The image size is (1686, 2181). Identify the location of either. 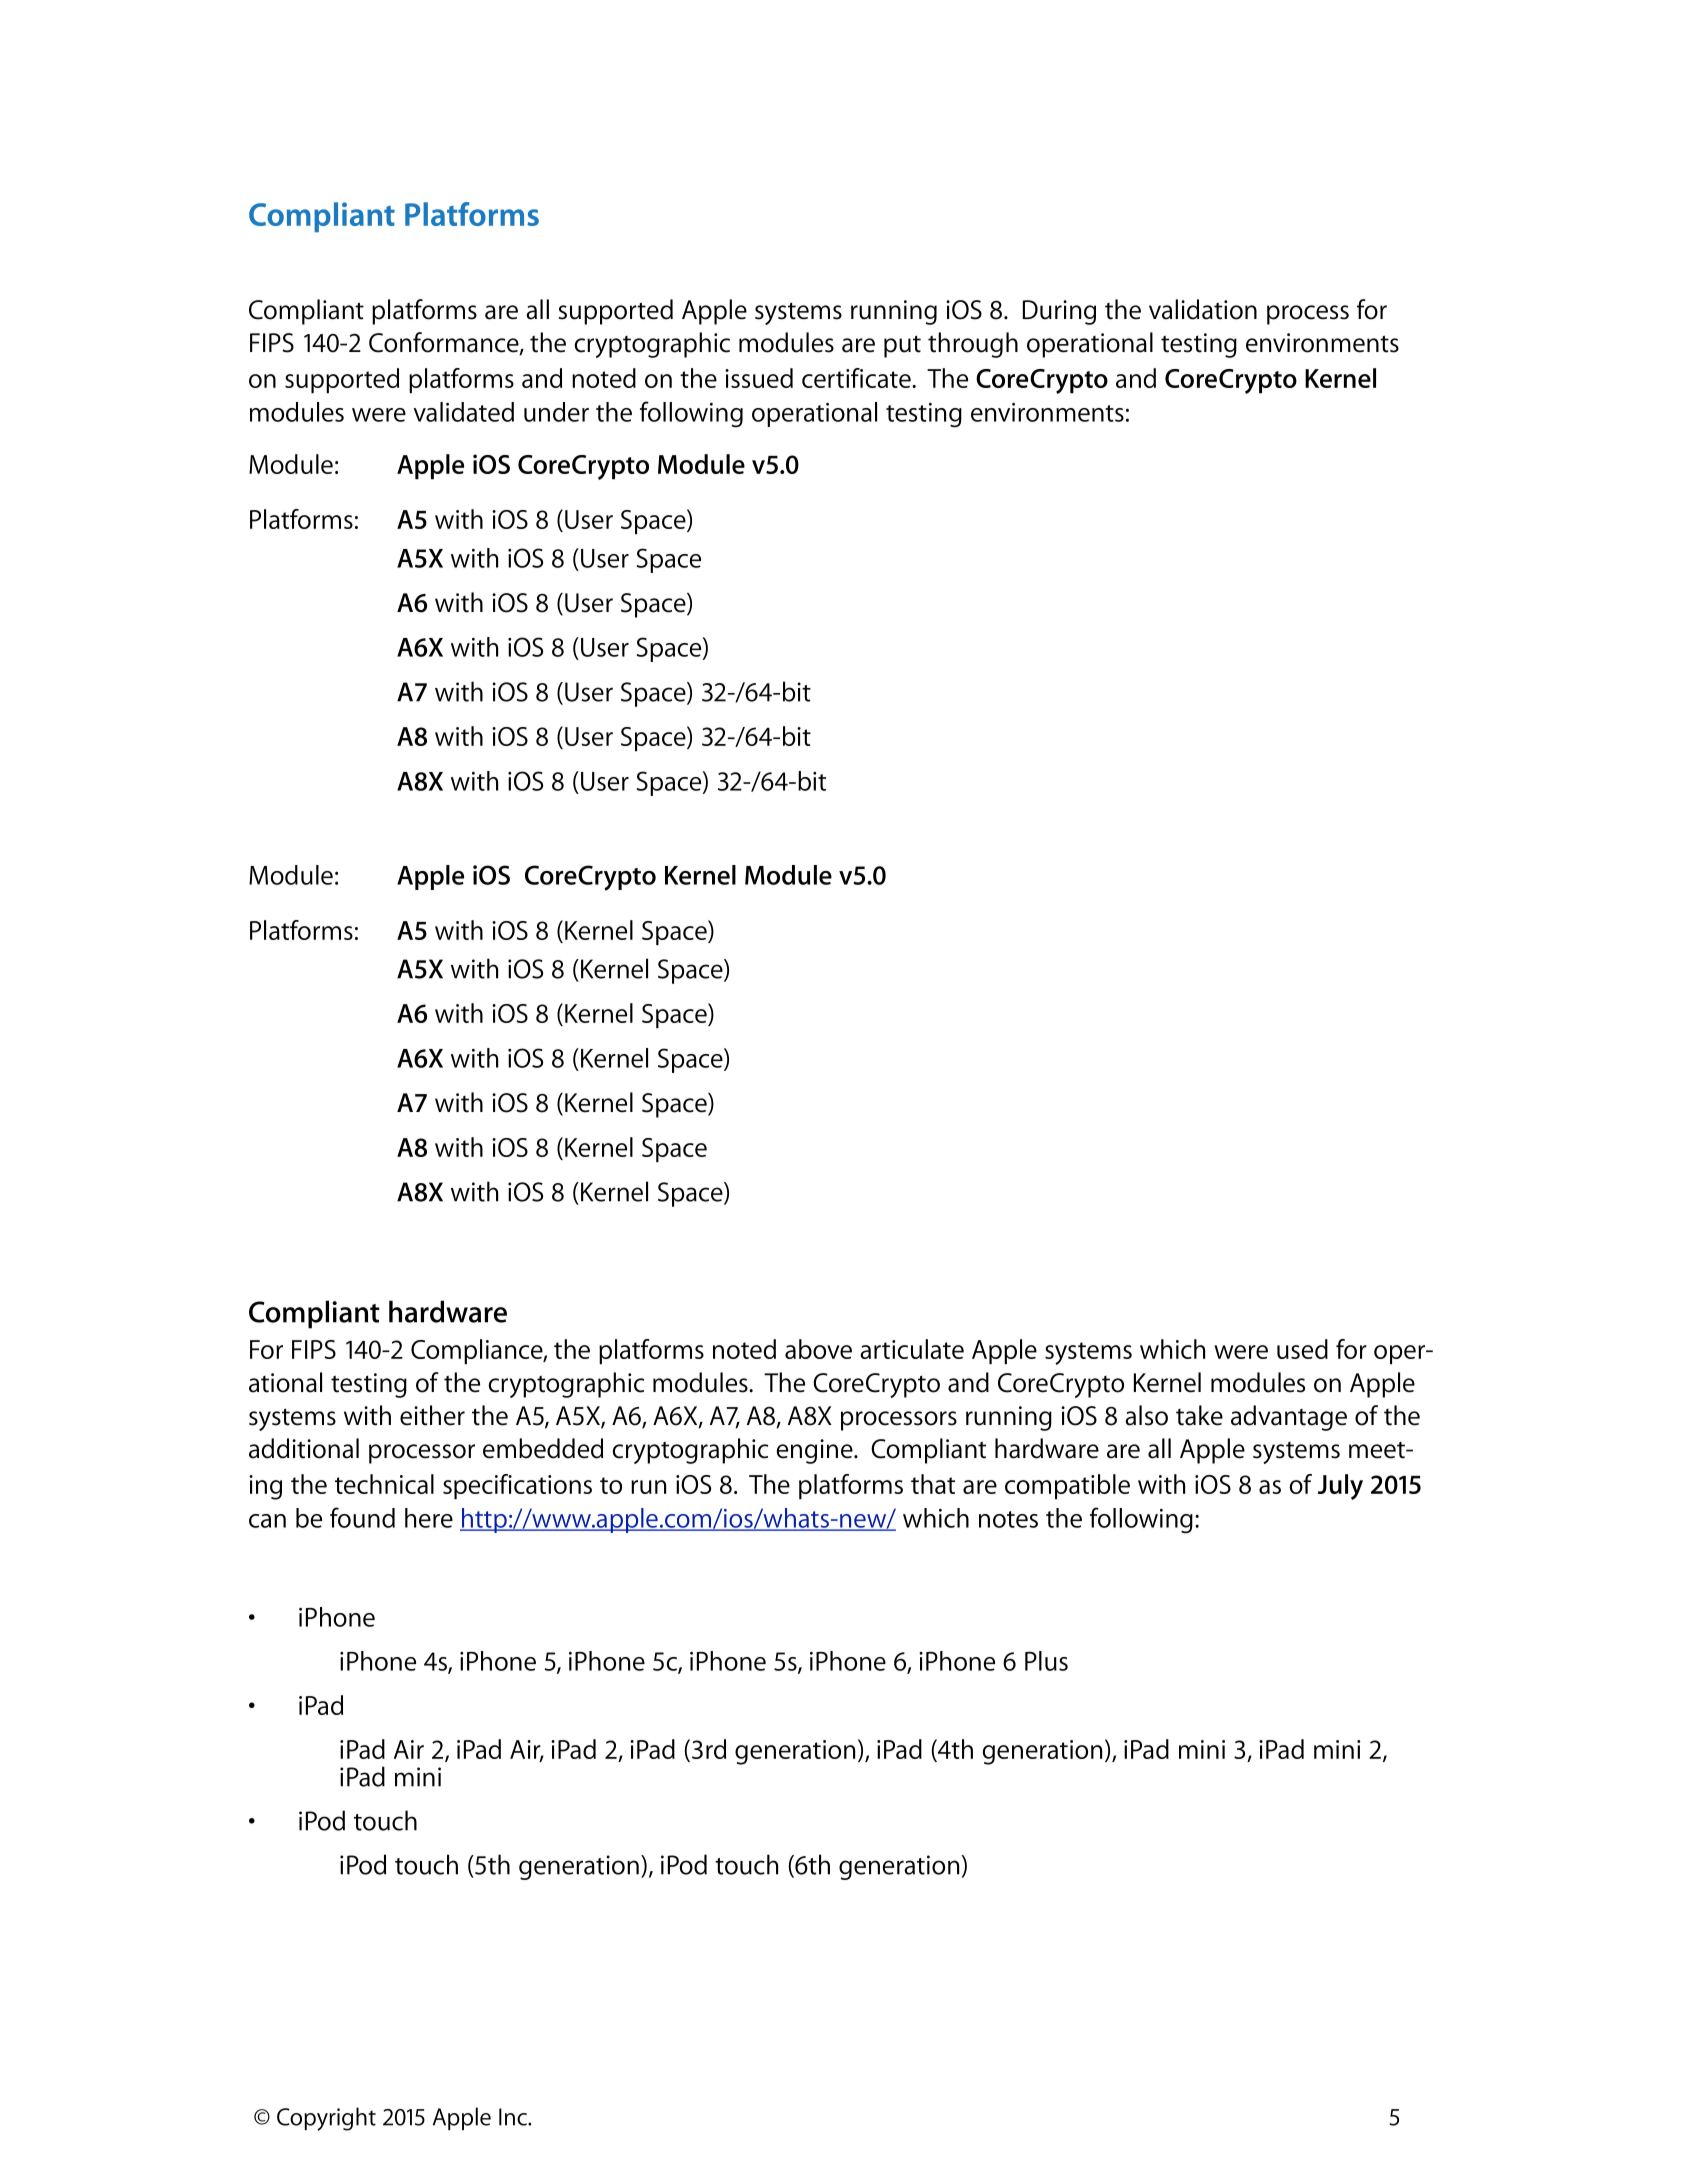
(432, 1415).
